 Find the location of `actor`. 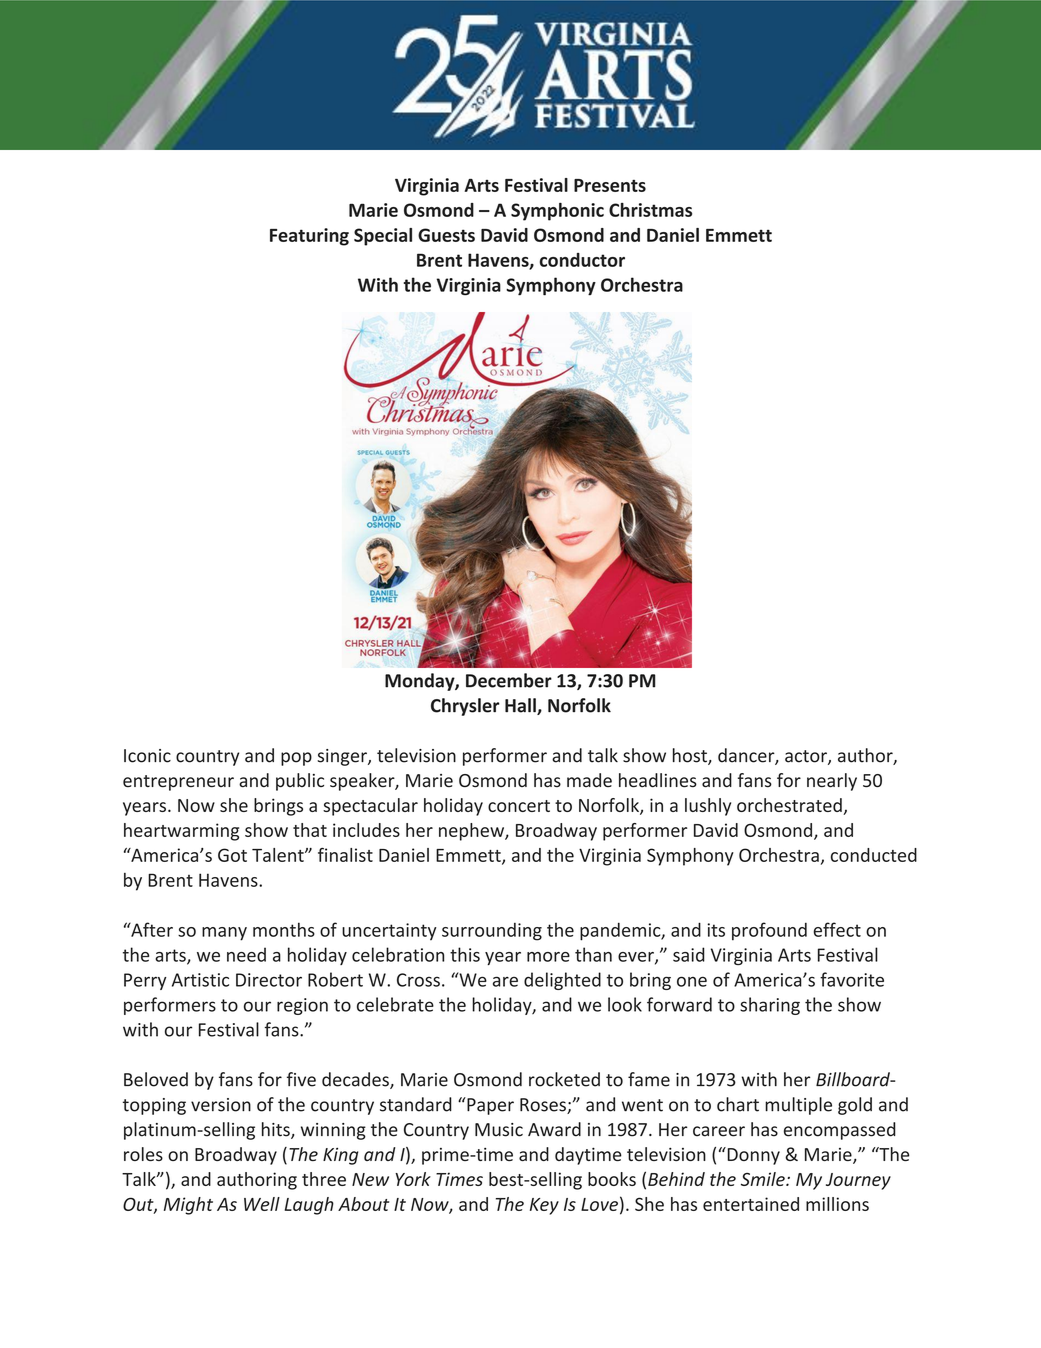

actor is located at coordinates (807, 757).
